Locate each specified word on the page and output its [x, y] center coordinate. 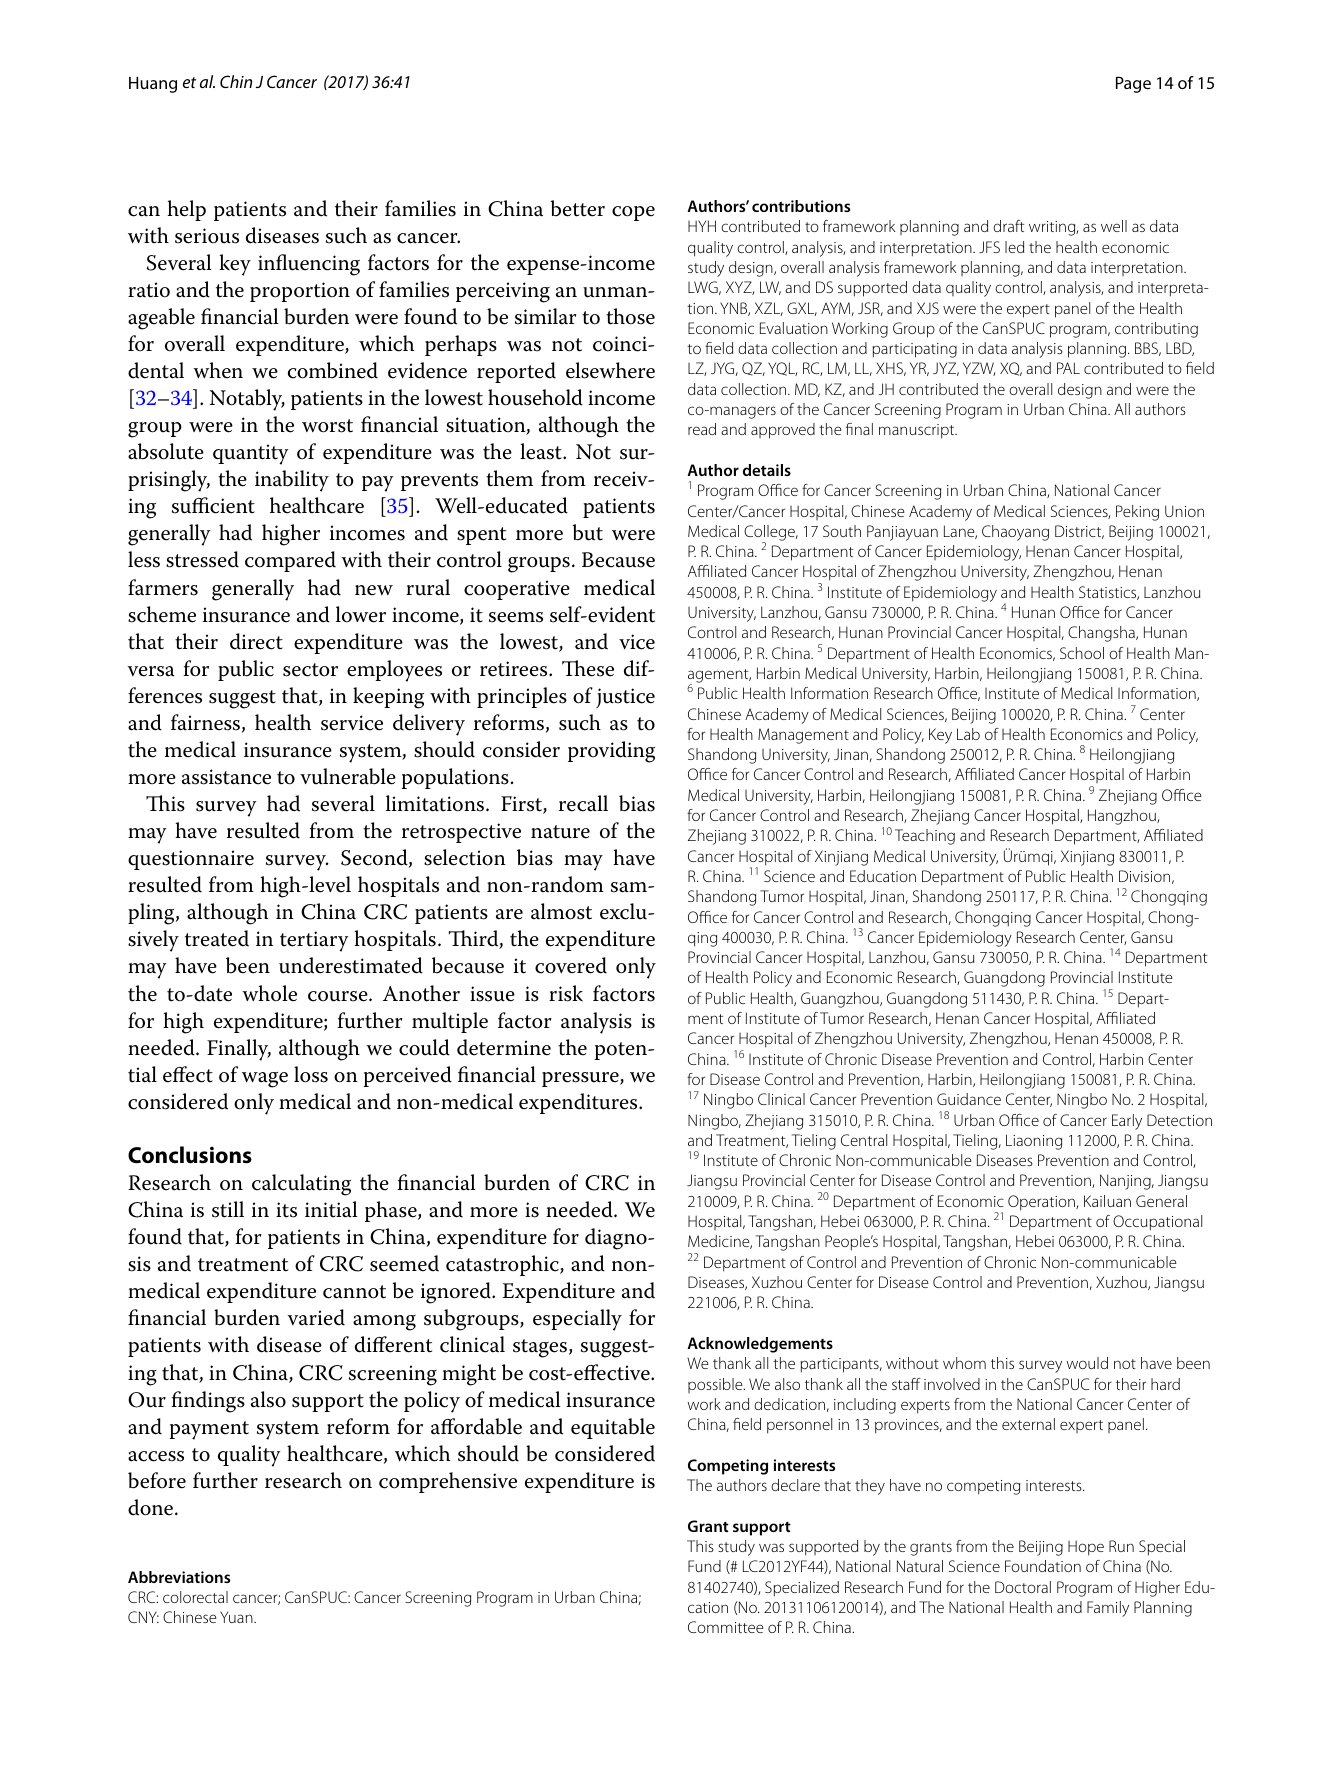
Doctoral [1023, 1587]
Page [1133, 84]
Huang [153, 85]
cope [633, 213]
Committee [726, 1627]
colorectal [195, 1597]
